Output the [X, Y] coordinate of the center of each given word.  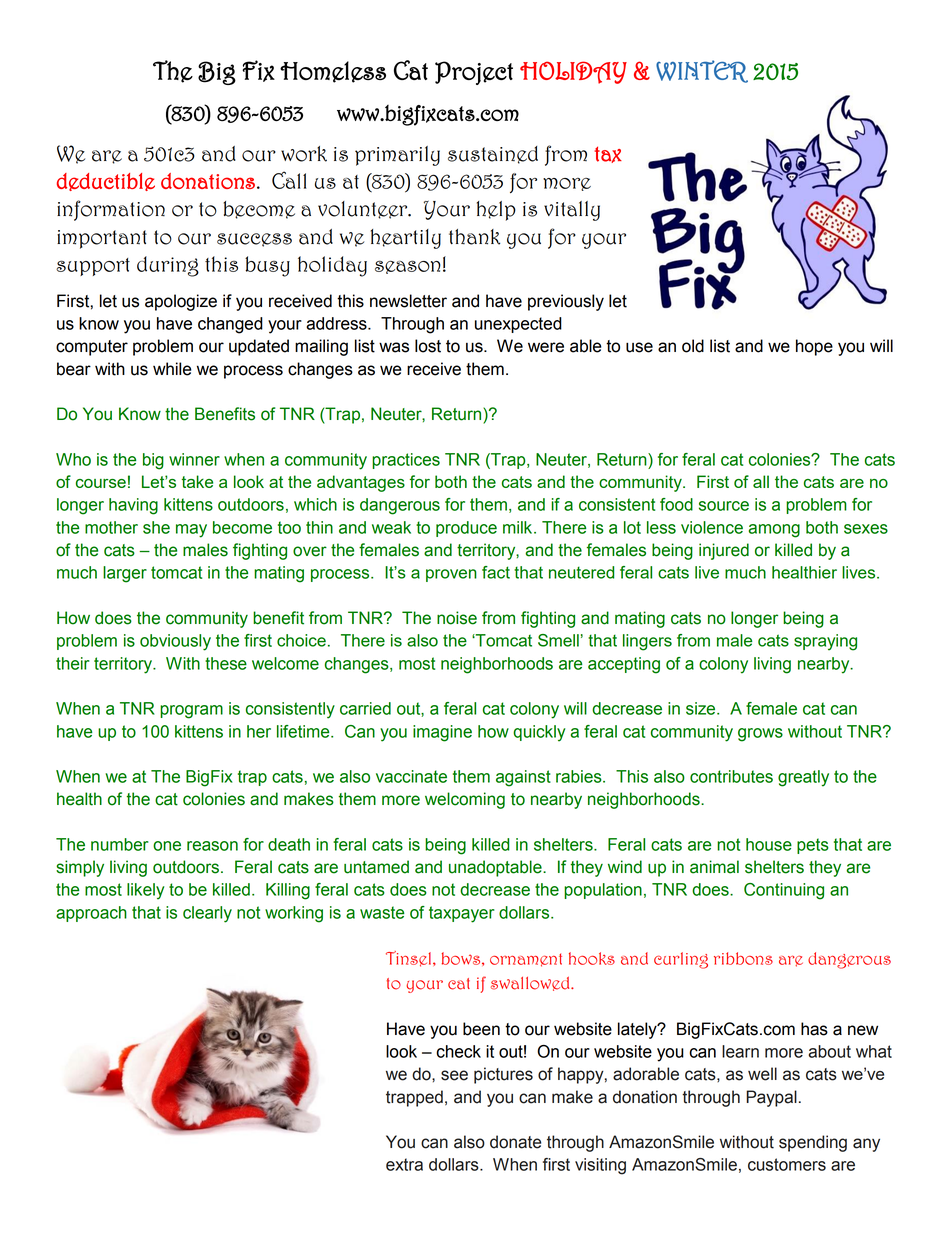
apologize [181, 302]
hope [814, 347]
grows [760, 735]
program [191, 712]
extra [404, 1164]
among [774, 531]
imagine [442, 733]
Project [474, 73]
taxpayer [462, 914]
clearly [207, 914]
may [191, 531]
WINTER [702, 71]
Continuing [784, 891]
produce [466, 529]
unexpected [518, 325]
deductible [106, 182]
